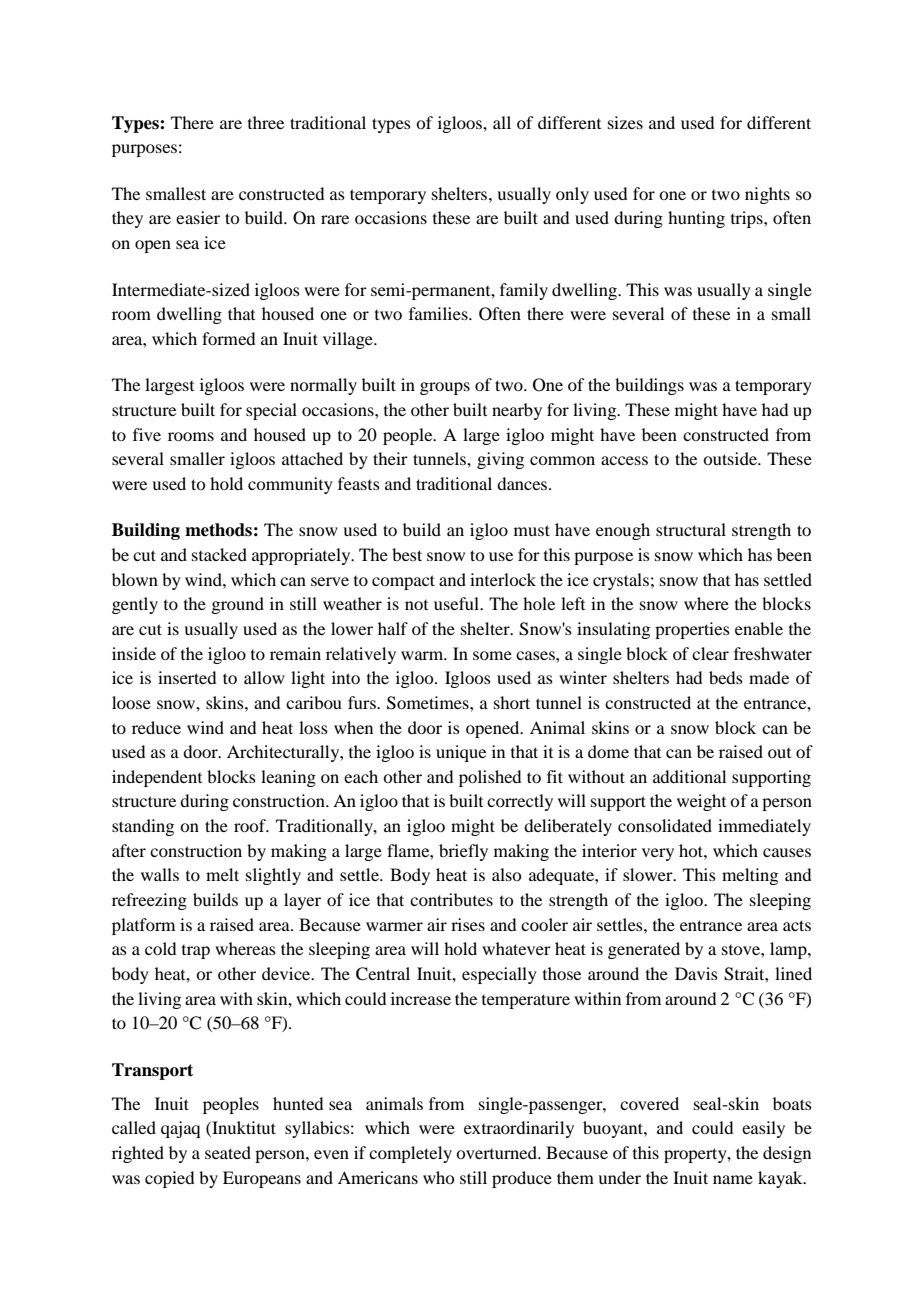 This screenshot has height=1308, width=924. What do you see at coordinates (767, 195) in the screenshot?
I see `nights` at bounding box center [767, 195].
